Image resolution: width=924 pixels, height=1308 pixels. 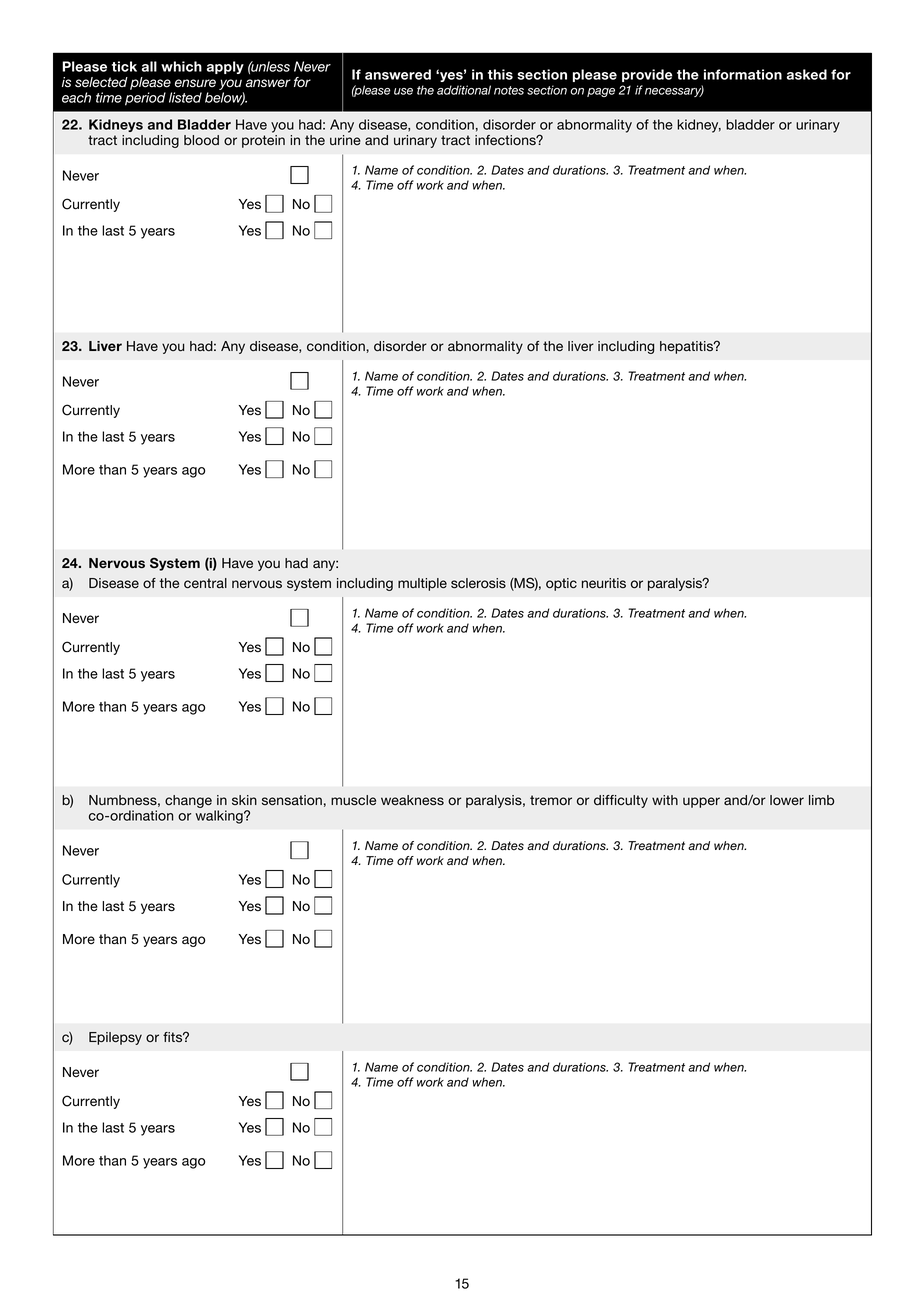 I want to click on multiple, so click(x=422, y=584).
